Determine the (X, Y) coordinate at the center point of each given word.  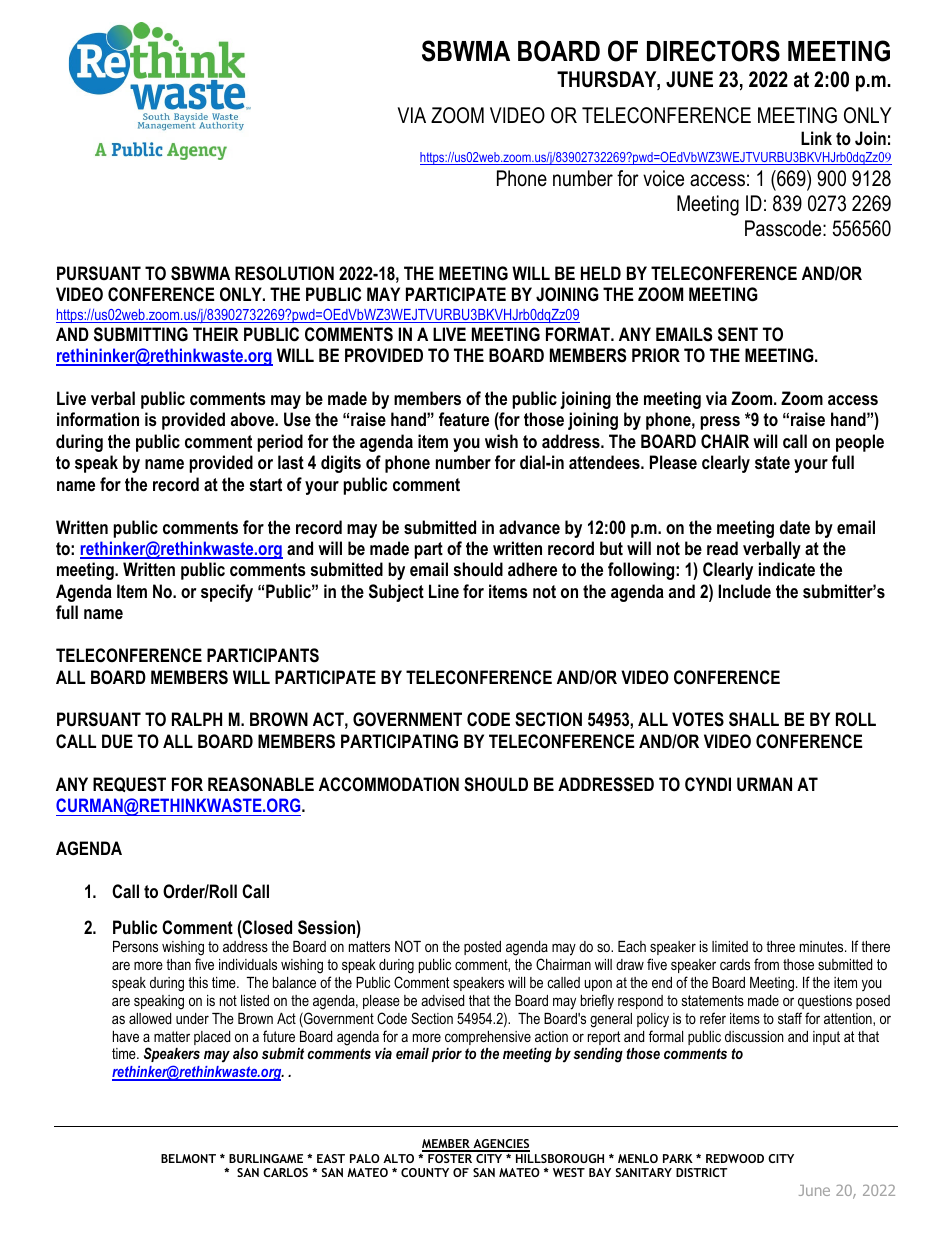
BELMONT (188, 1158)
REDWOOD (735, 1158)
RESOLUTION (284, 273)
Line (444, 591)
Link (816, 138)
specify (227, 593)
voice (663, 178)
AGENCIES (500, 1145)
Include (744, 591)
